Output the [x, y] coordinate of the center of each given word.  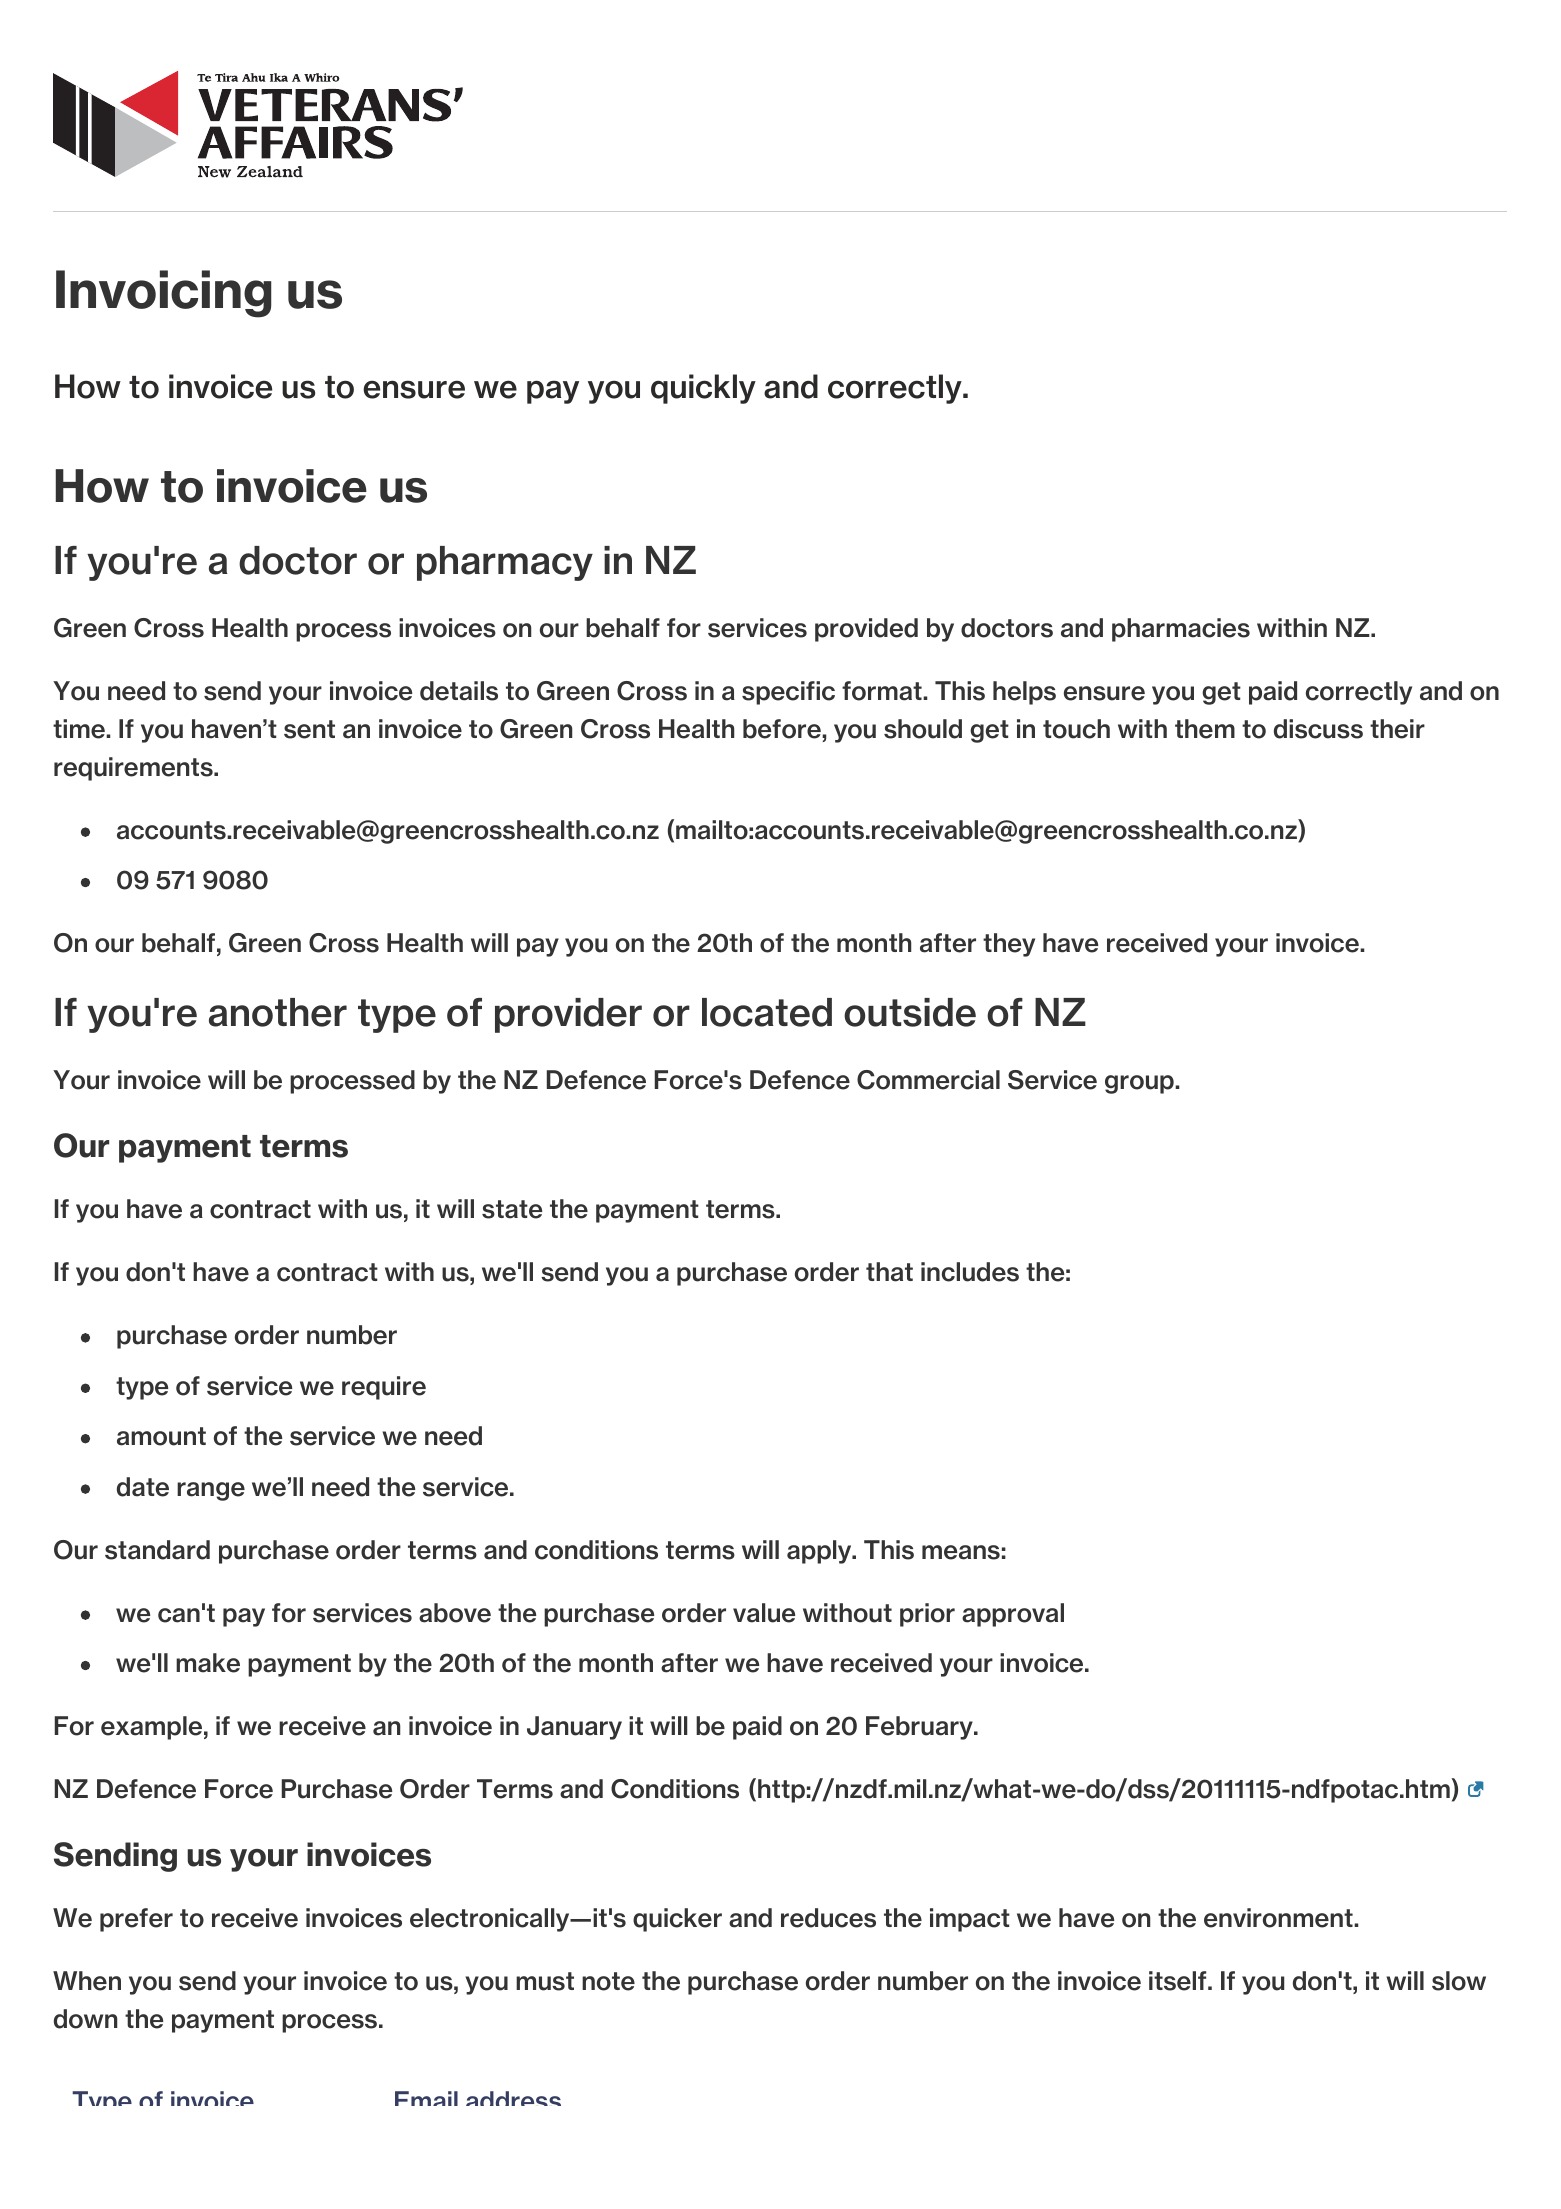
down [85, 2019]
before [783, 729]
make [208, 1663]
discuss [1318, 729]
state [512, 1209]
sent [309, 729]
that [889, 1272]
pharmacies [1181, 630]
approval [1013, 1615]
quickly [703, 389]
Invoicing [163, 294]
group [1140, 1084]
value [764, 1613]
